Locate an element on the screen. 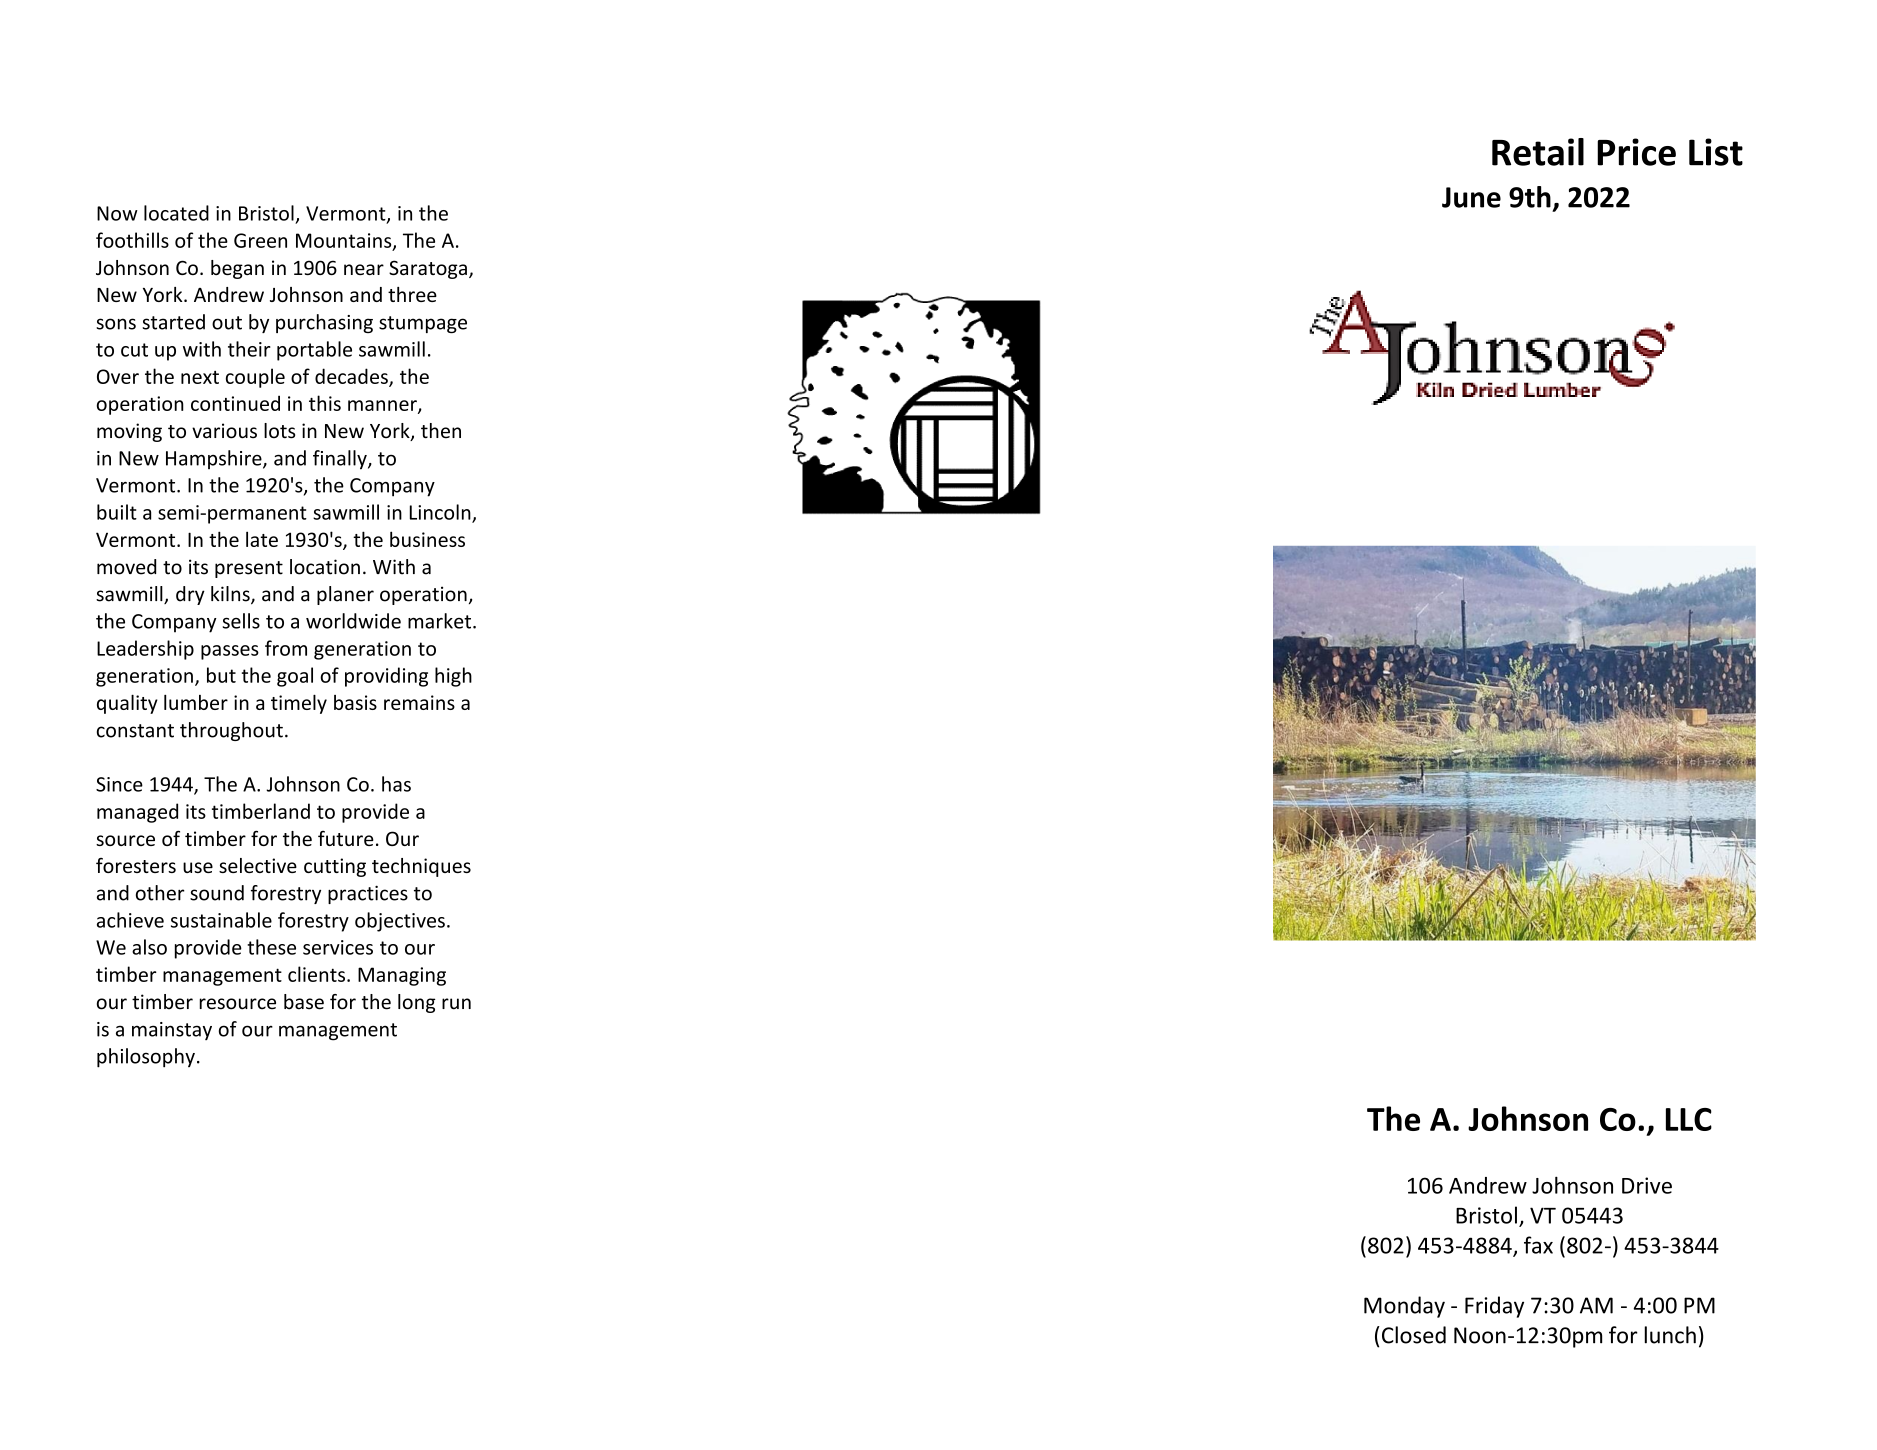  LLC is located at coordinates (1689, 1119).
